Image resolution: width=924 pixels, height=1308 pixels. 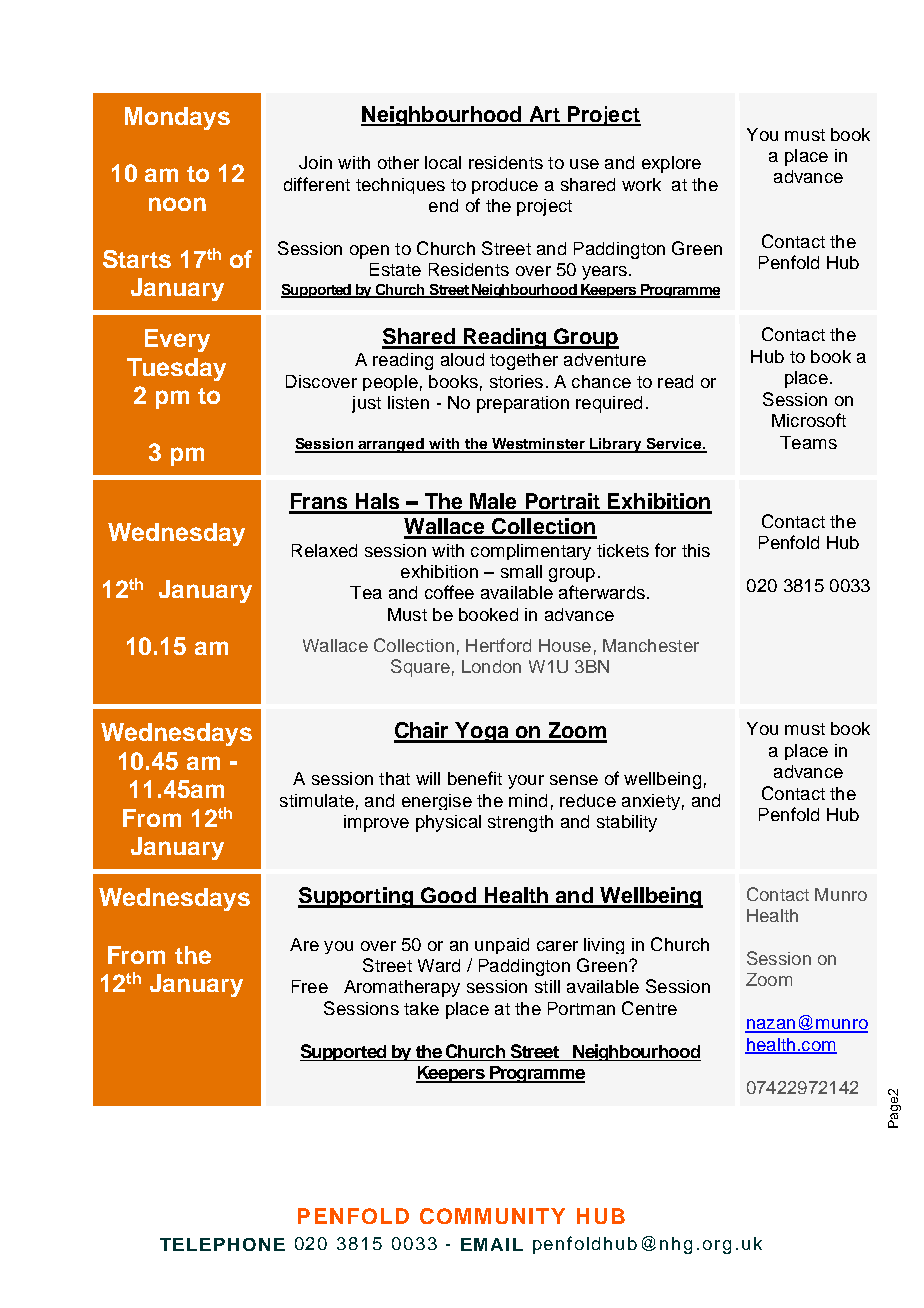 What do you see at coordinates (671, 164) in the screenshot?
I see `explore` at bounding box center [671, 164].
